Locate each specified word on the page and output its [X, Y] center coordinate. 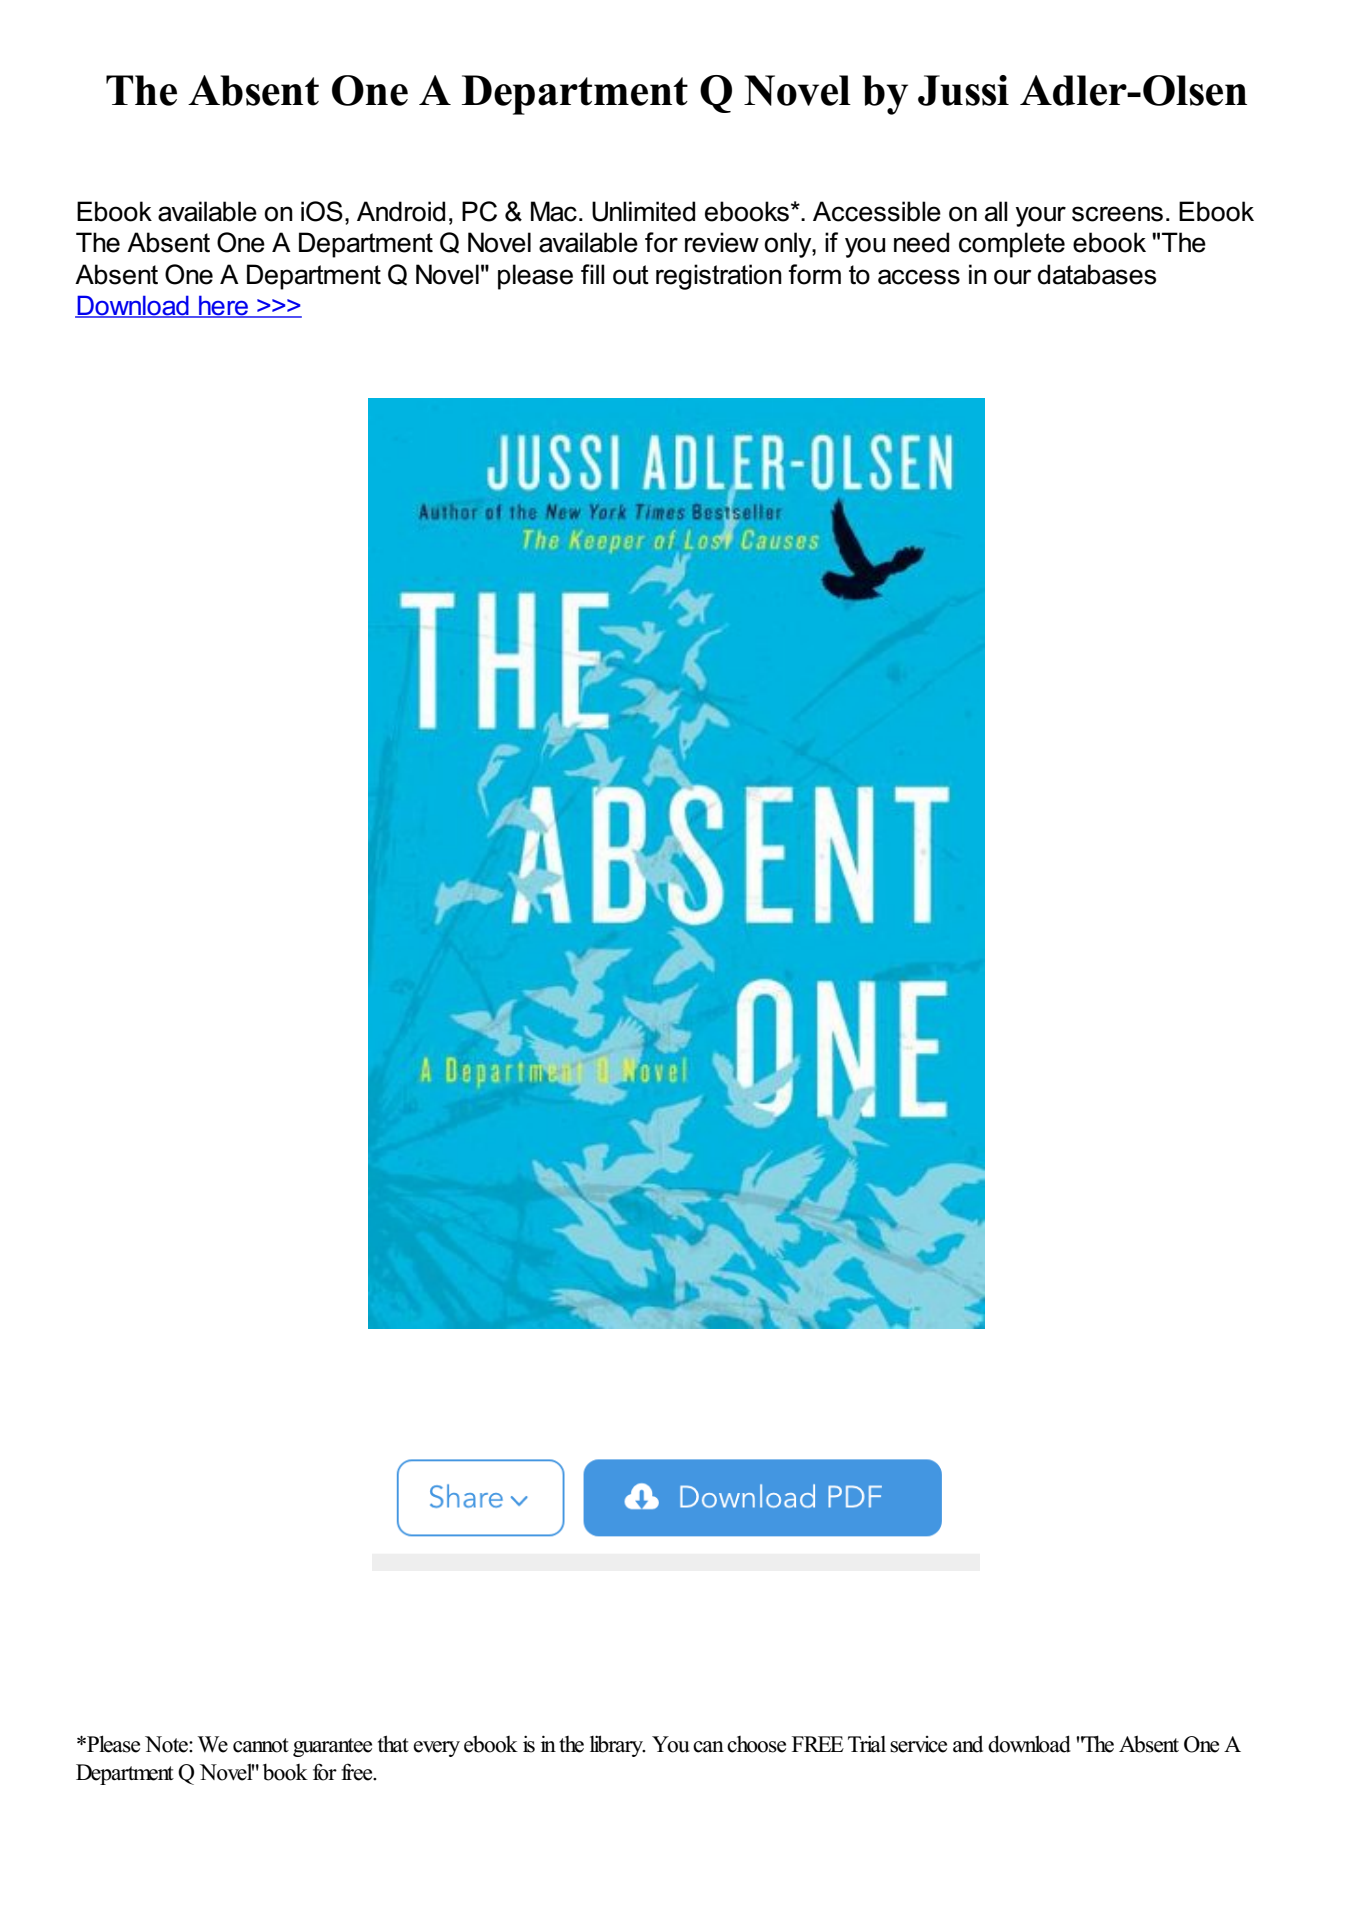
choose [756, 1744]
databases [1097, 274]
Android [401, 211]
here [223, 306]
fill [593, 274]
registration [719, 277]
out [631, 275]
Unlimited [643, 211]
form [814, 274]
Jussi [963, 90]
